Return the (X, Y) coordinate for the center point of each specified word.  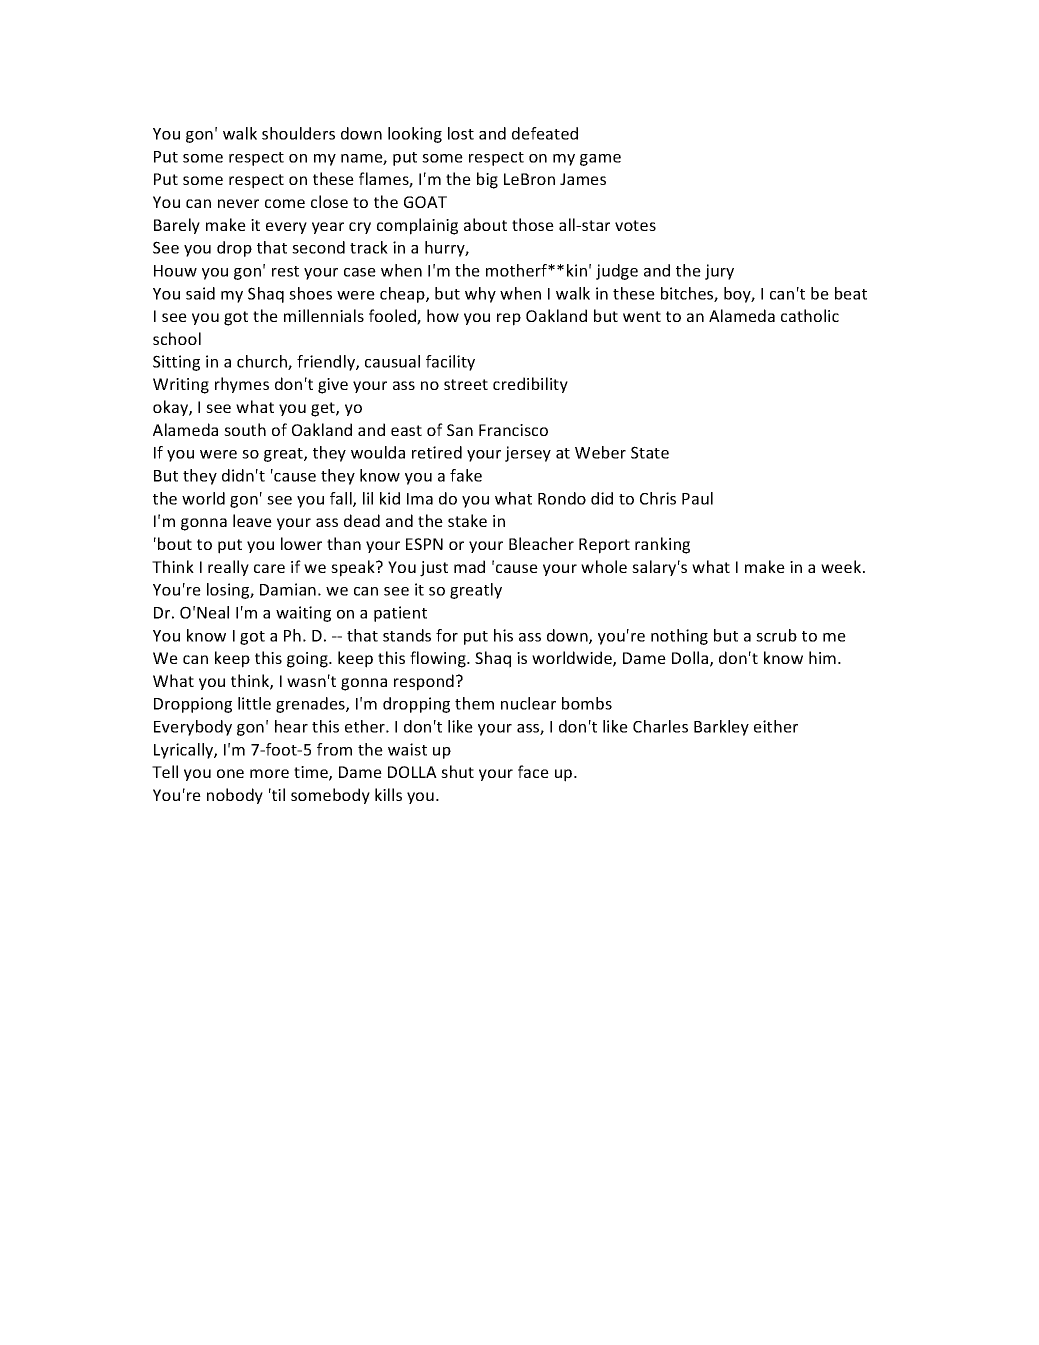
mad (469, 566)
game (600, 160)
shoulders (298, 133)
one (230, 773)
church (263, 362)
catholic (810, 315)
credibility (530, 385)
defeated (545, 133)
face (533, 771)
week (842, 566)
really (228, 568)
